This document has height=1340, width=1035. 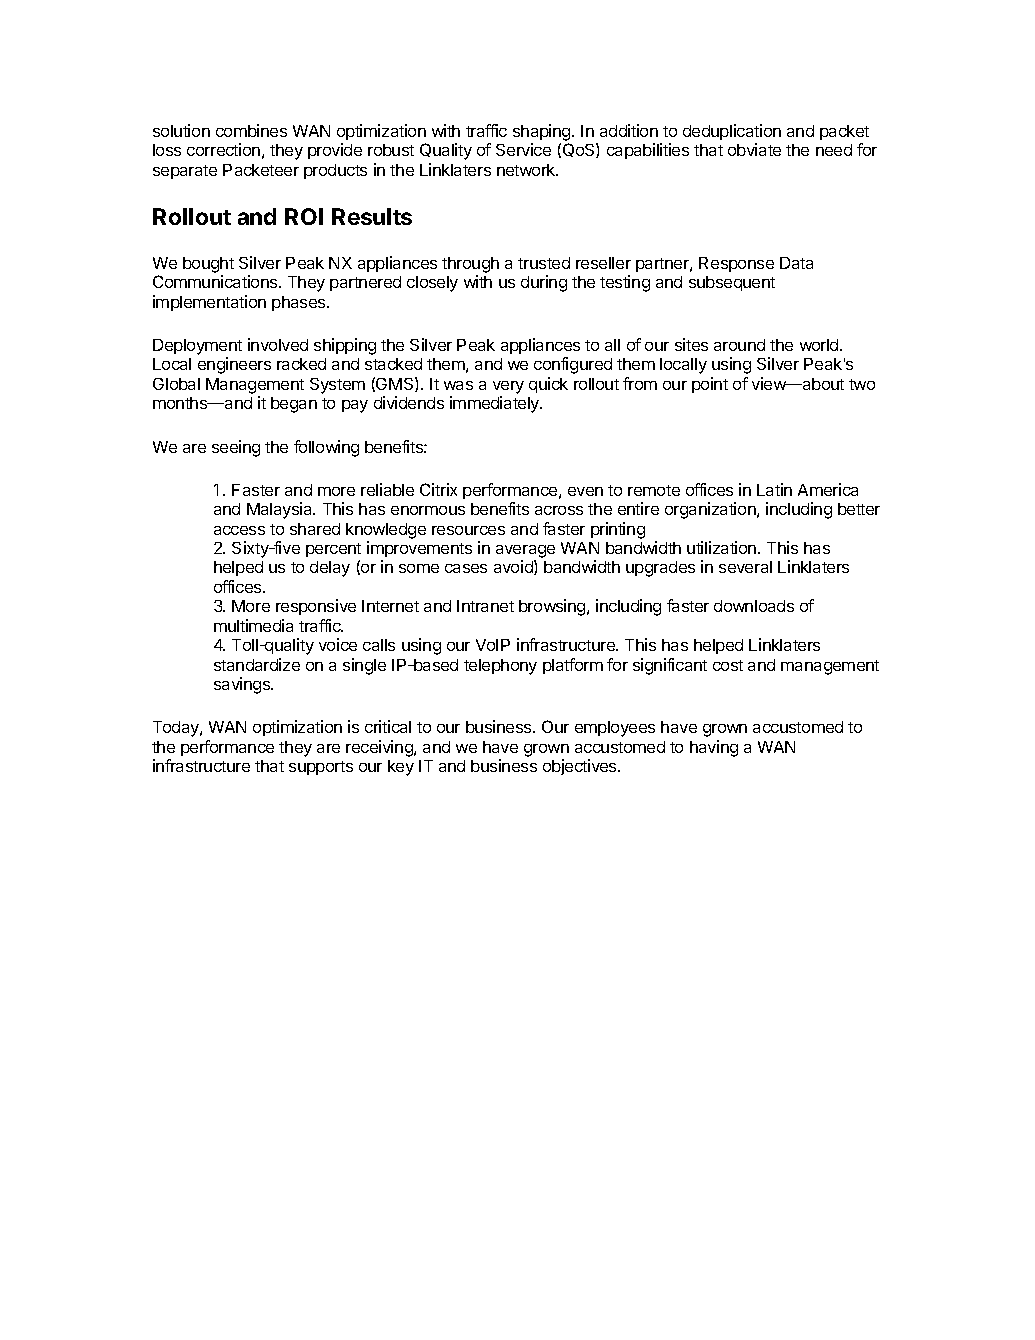 What do you see at coordinates (581, 767) in the document?
I see `objectives` at bounding box center [581, 767].
